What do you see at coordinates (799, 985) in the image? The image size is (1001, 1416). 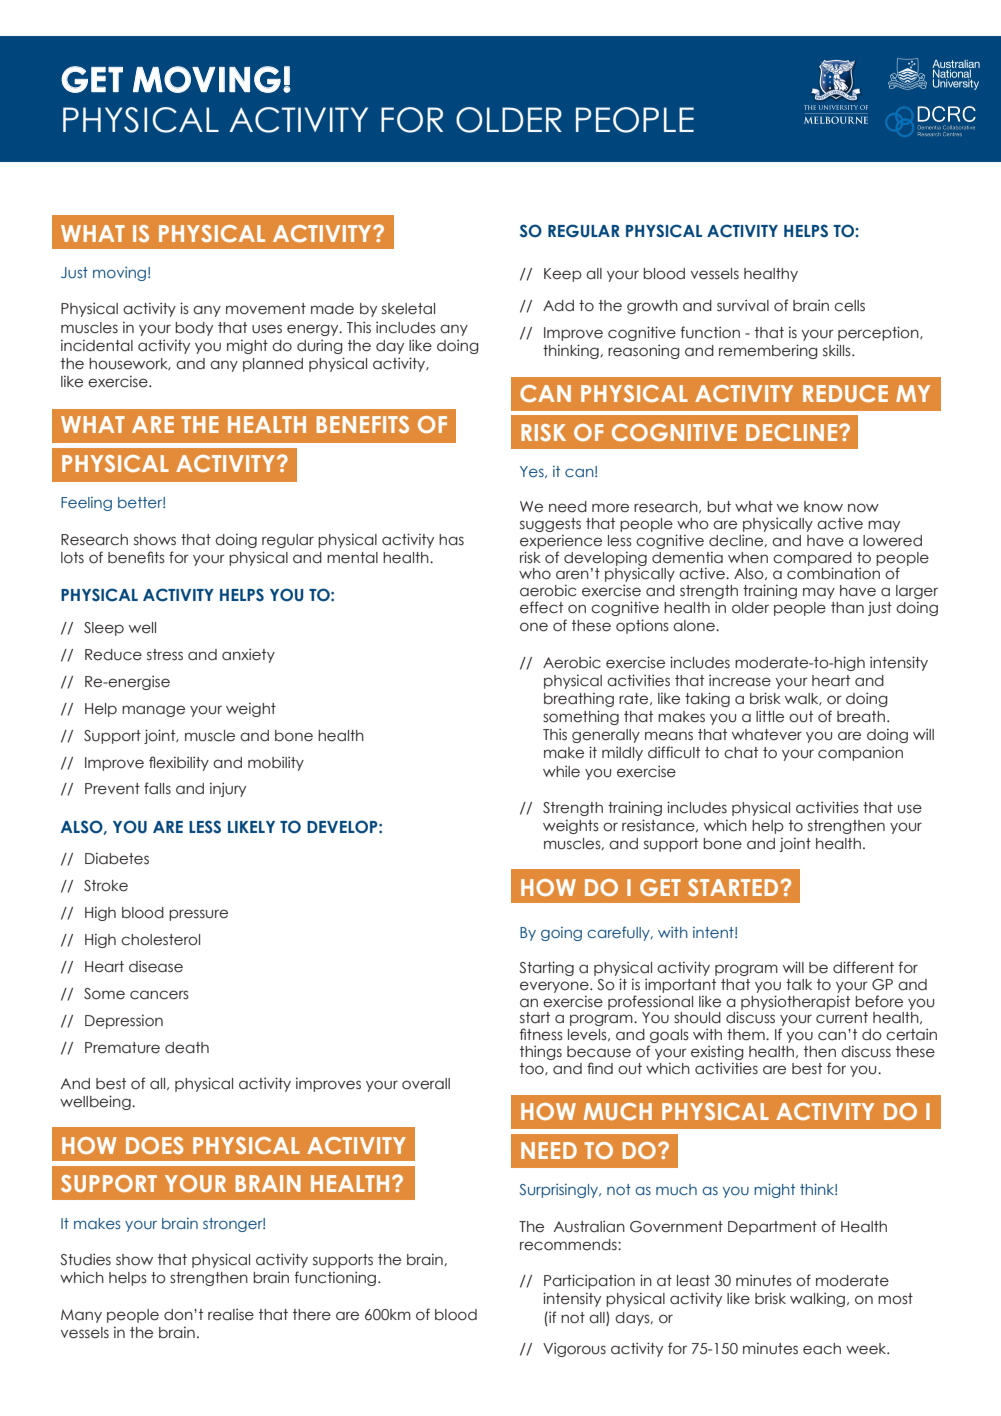 I see `talk` at bounding box center [799, 985].
